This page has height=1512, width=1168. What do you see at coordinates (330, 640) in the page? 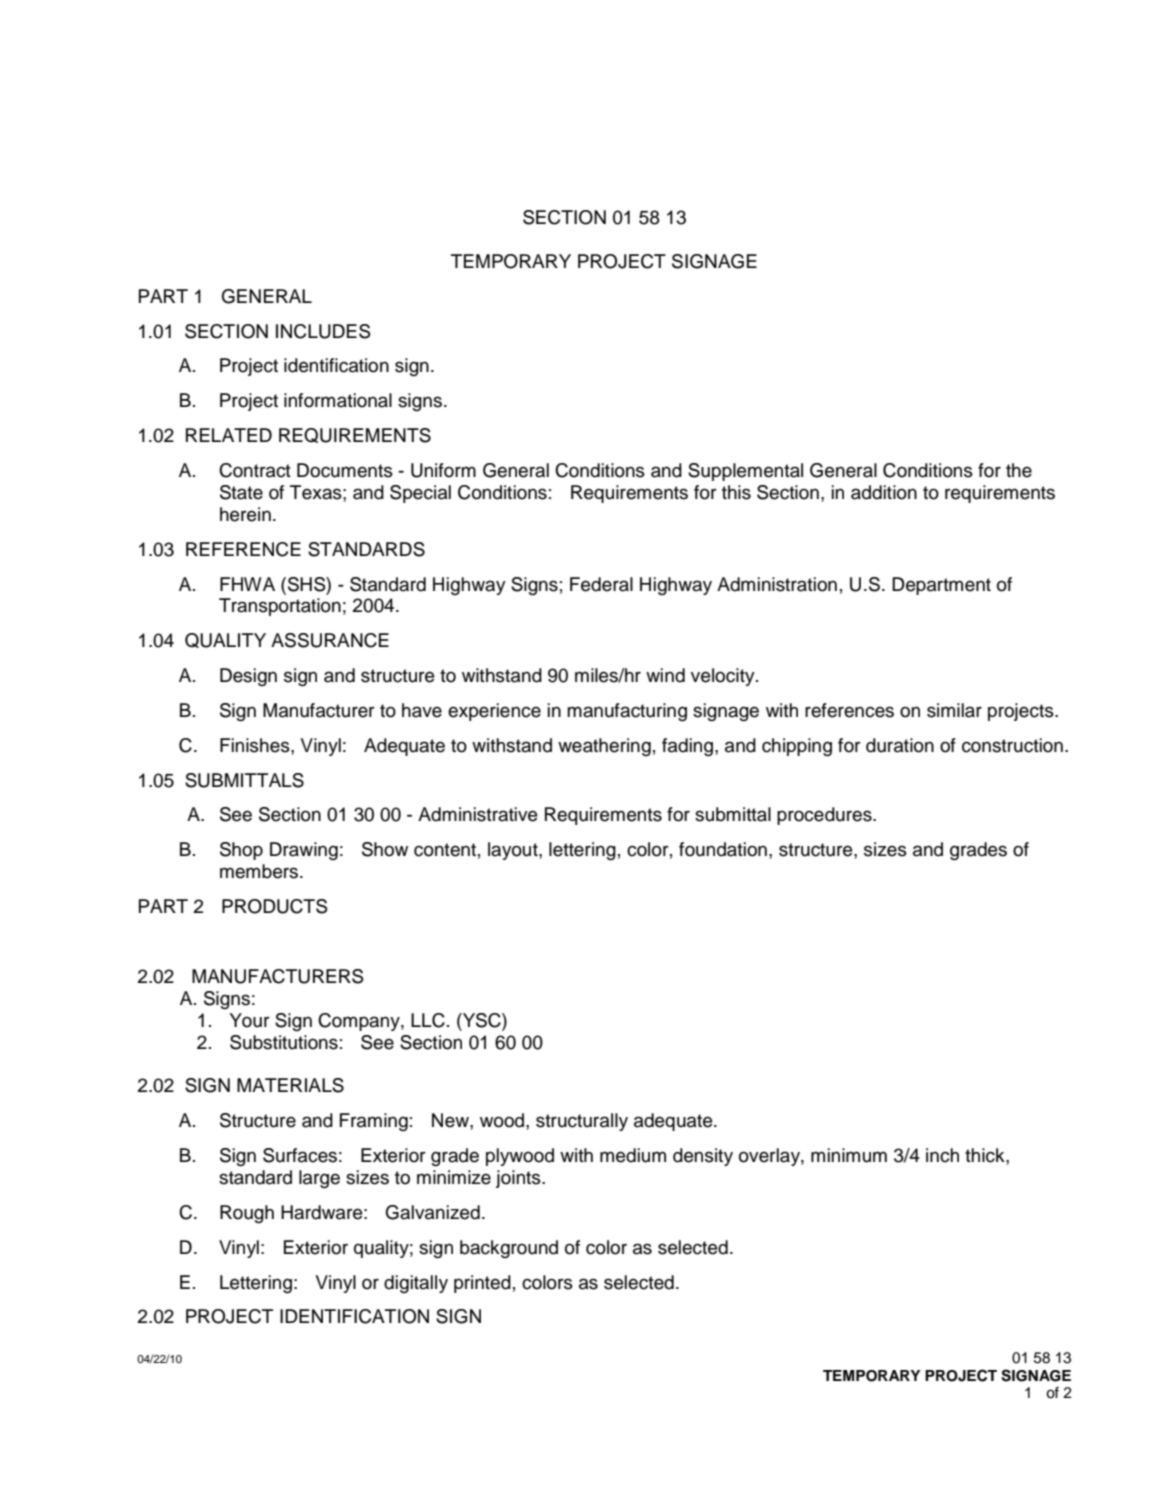
I see `ASSURANCE` at bounding box center [330, 640].
